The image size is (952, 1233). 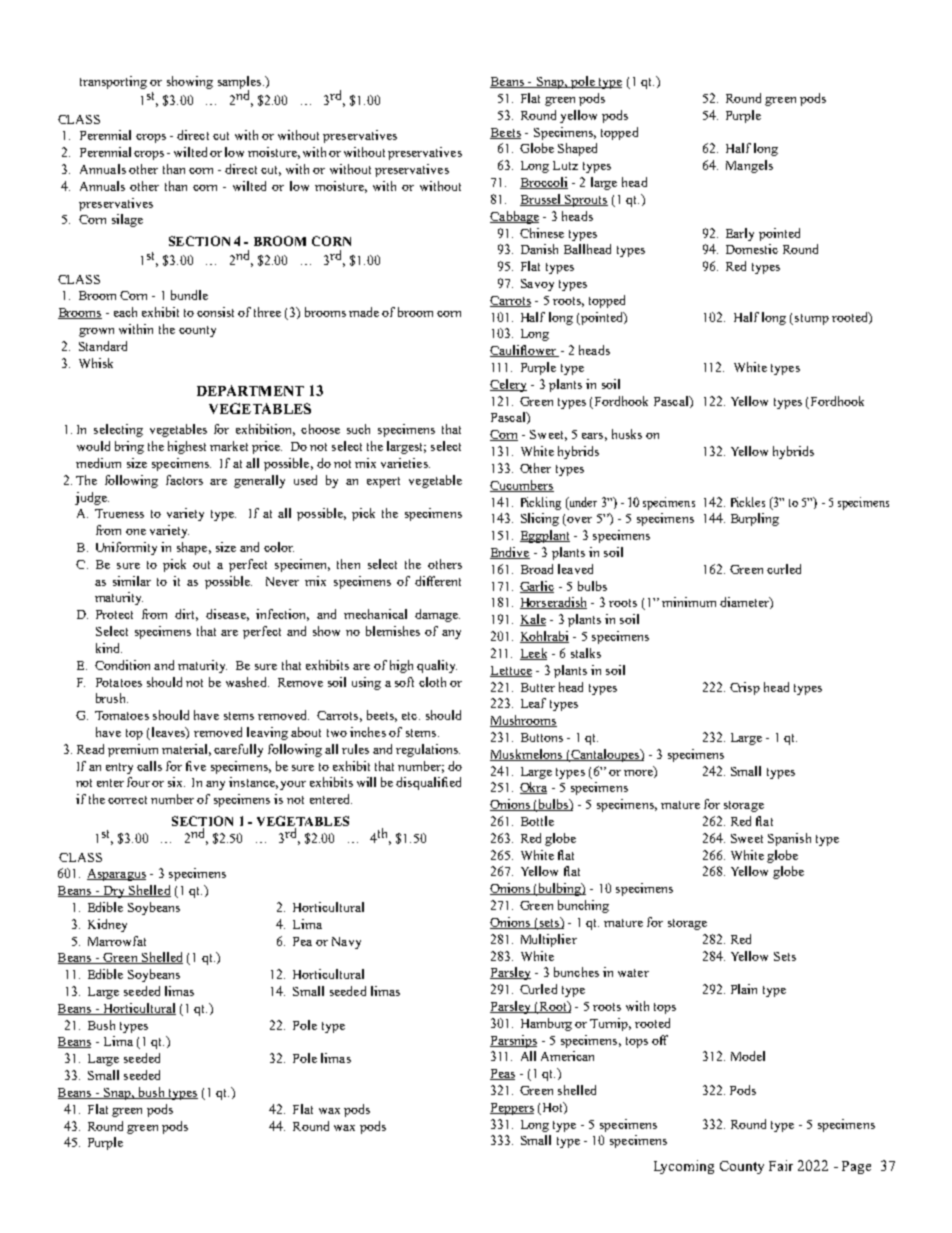 What do you see at coordinates (346, 943) in the screenshot?
I see `Navy` at bounding box center [346, 943].
